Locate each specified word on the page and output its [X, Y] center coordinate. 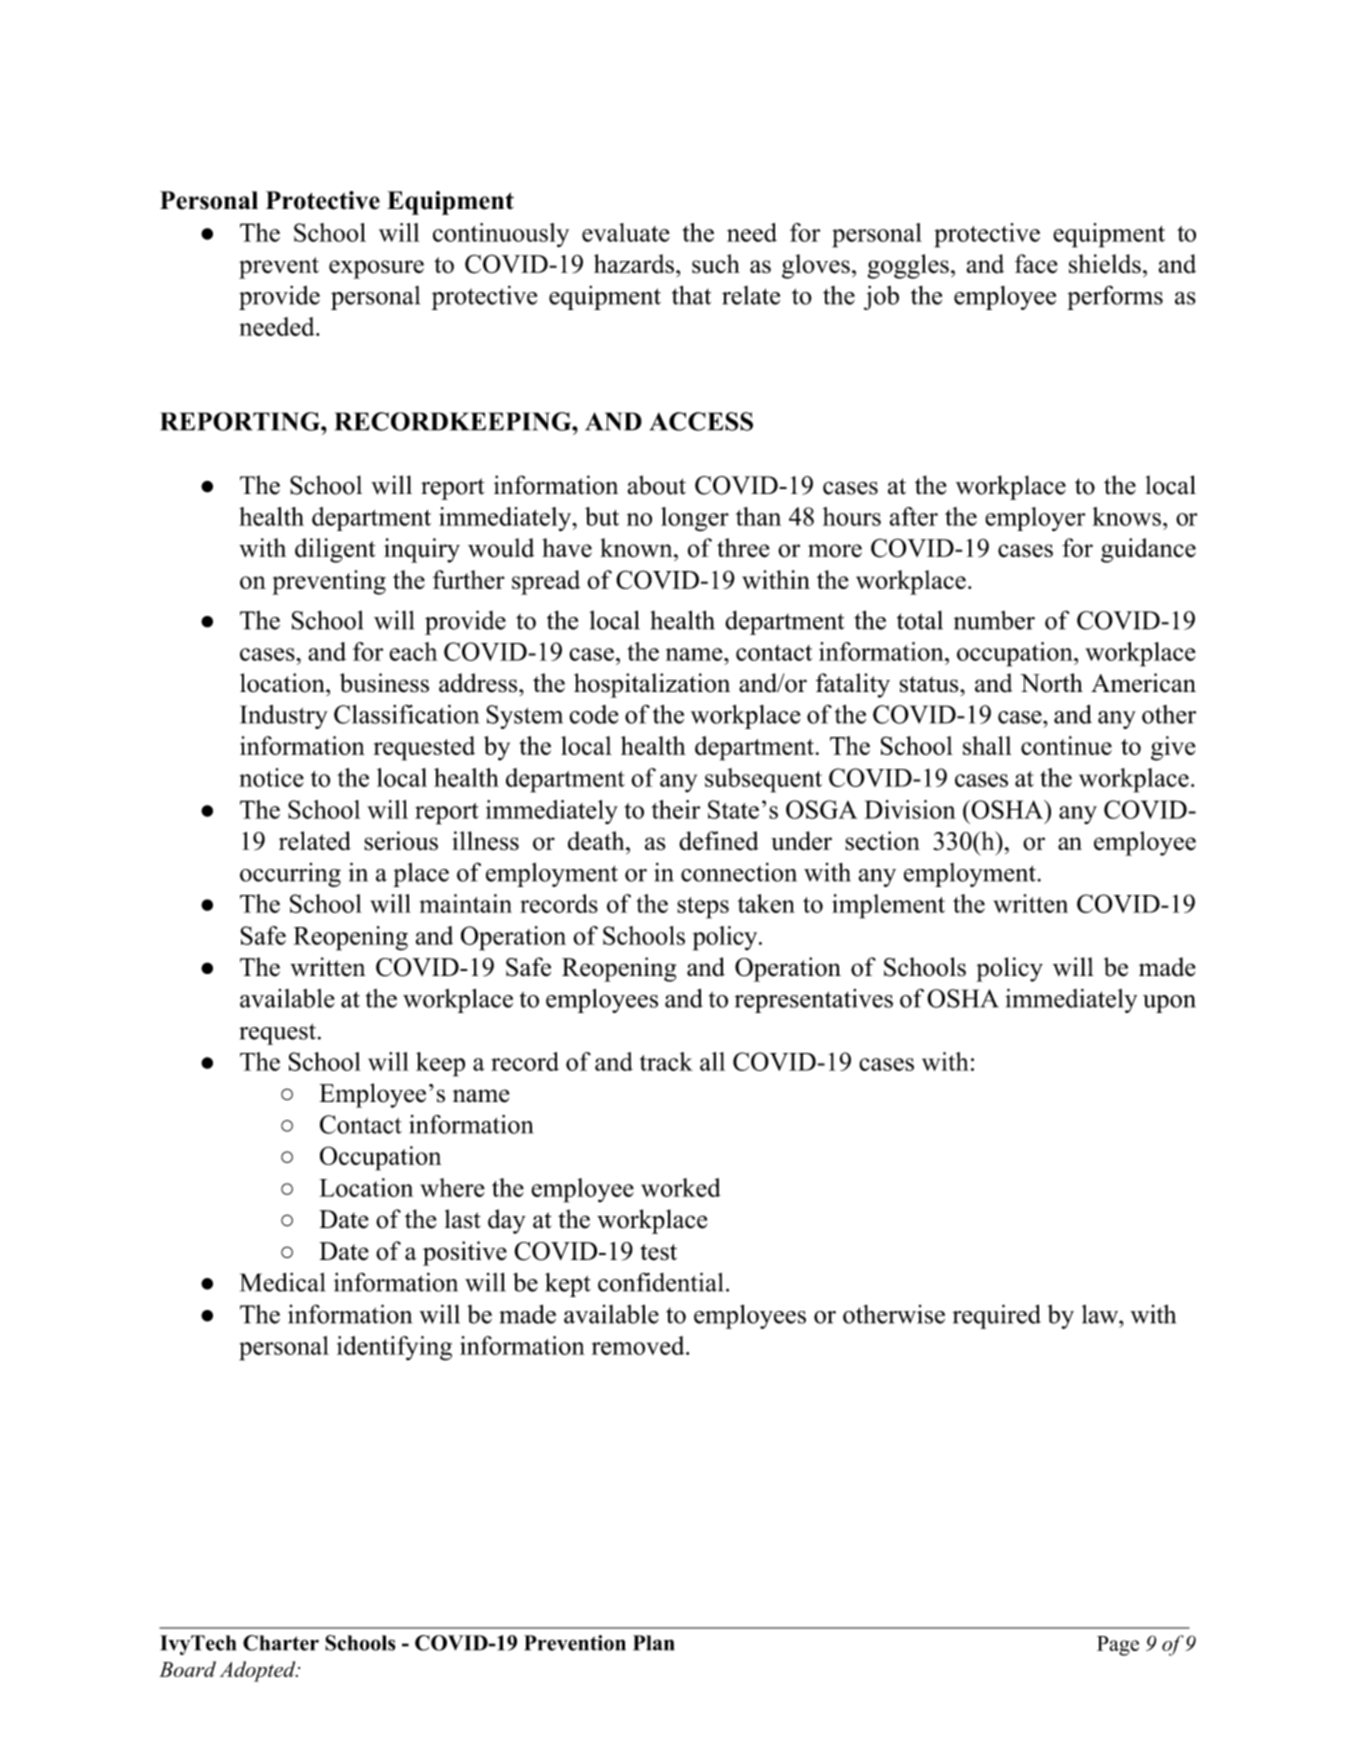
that [691, 295]
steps [703, 908]
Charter [281, 1643]
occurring [290, 875]
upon [1169, 1004]
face [1036, 264]
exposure [376, 269]
